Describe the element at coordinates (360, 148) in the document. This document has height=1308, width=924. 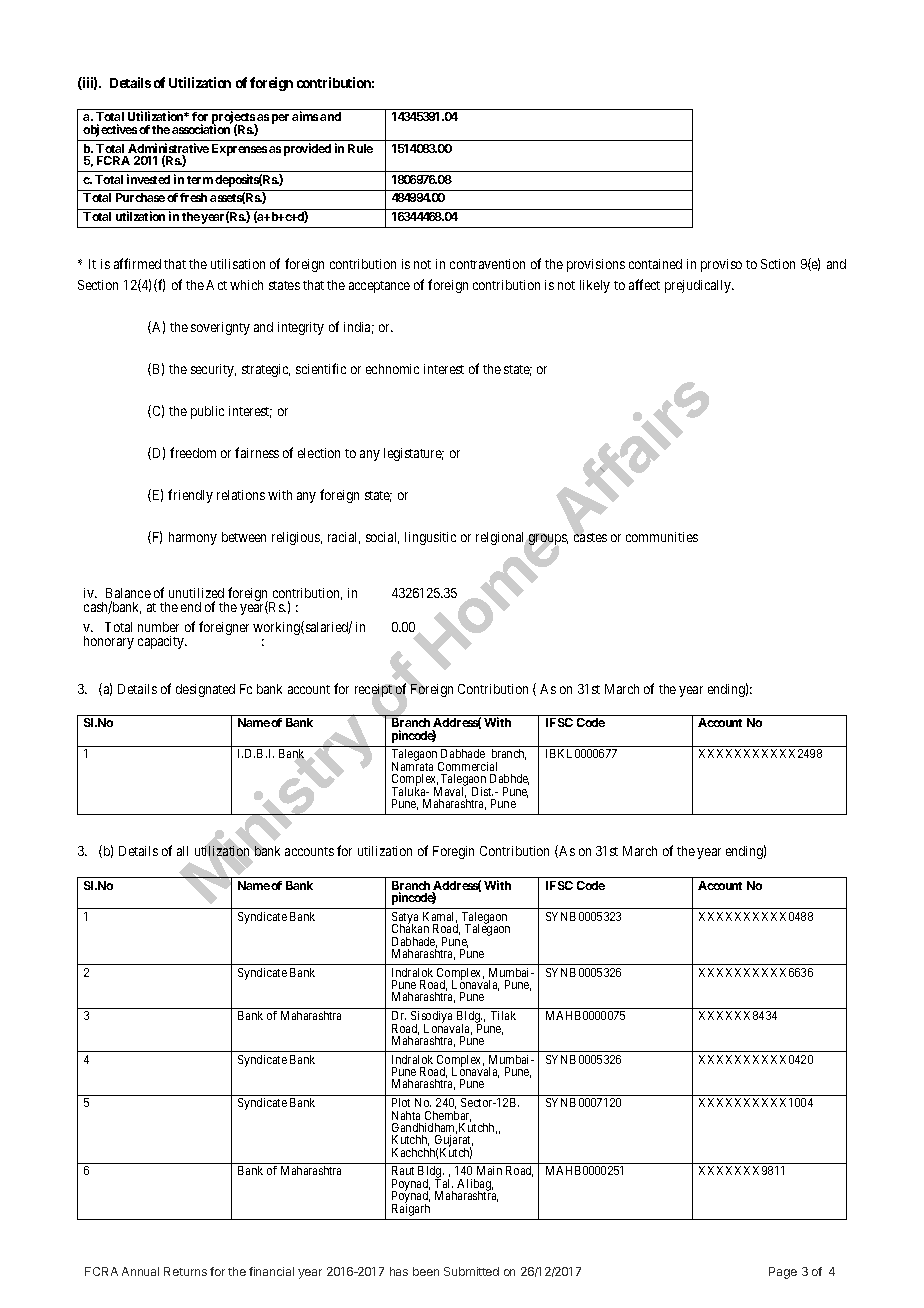
I see `Rule` at that location.
